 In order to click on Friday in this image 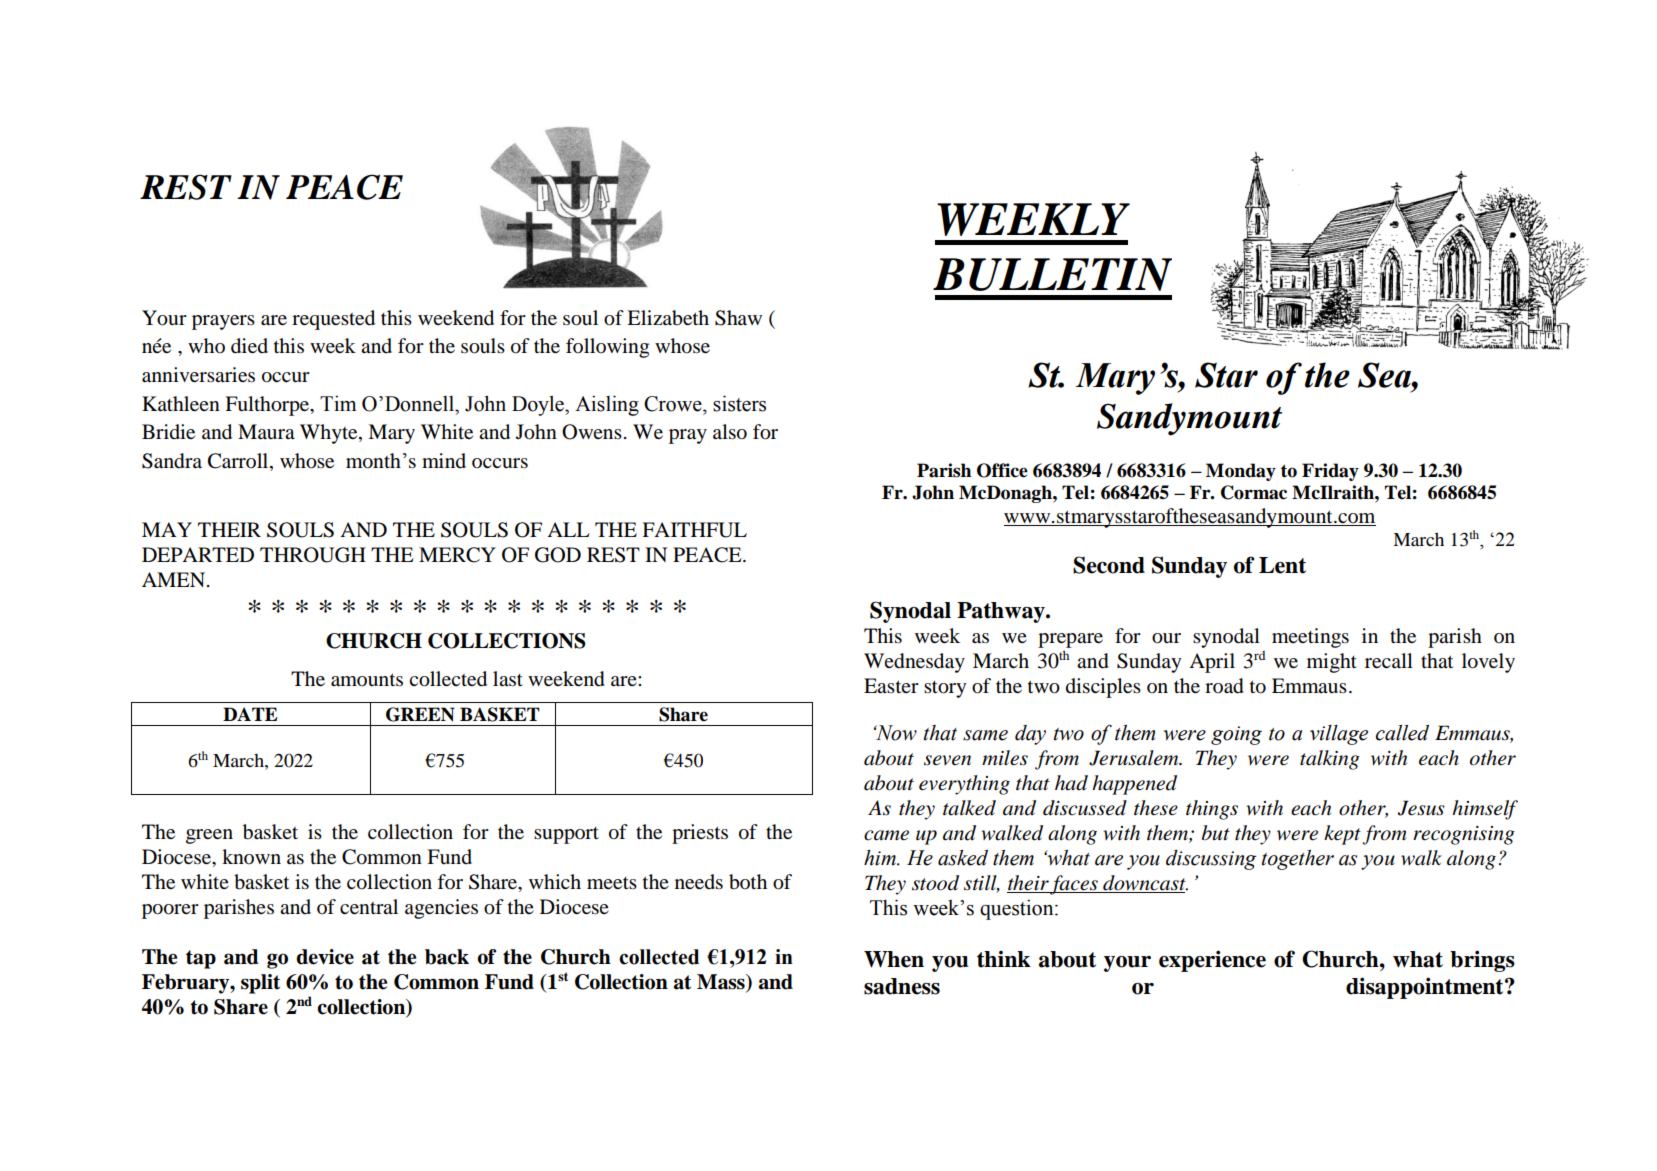, I will do `click(1330, 472)`.
